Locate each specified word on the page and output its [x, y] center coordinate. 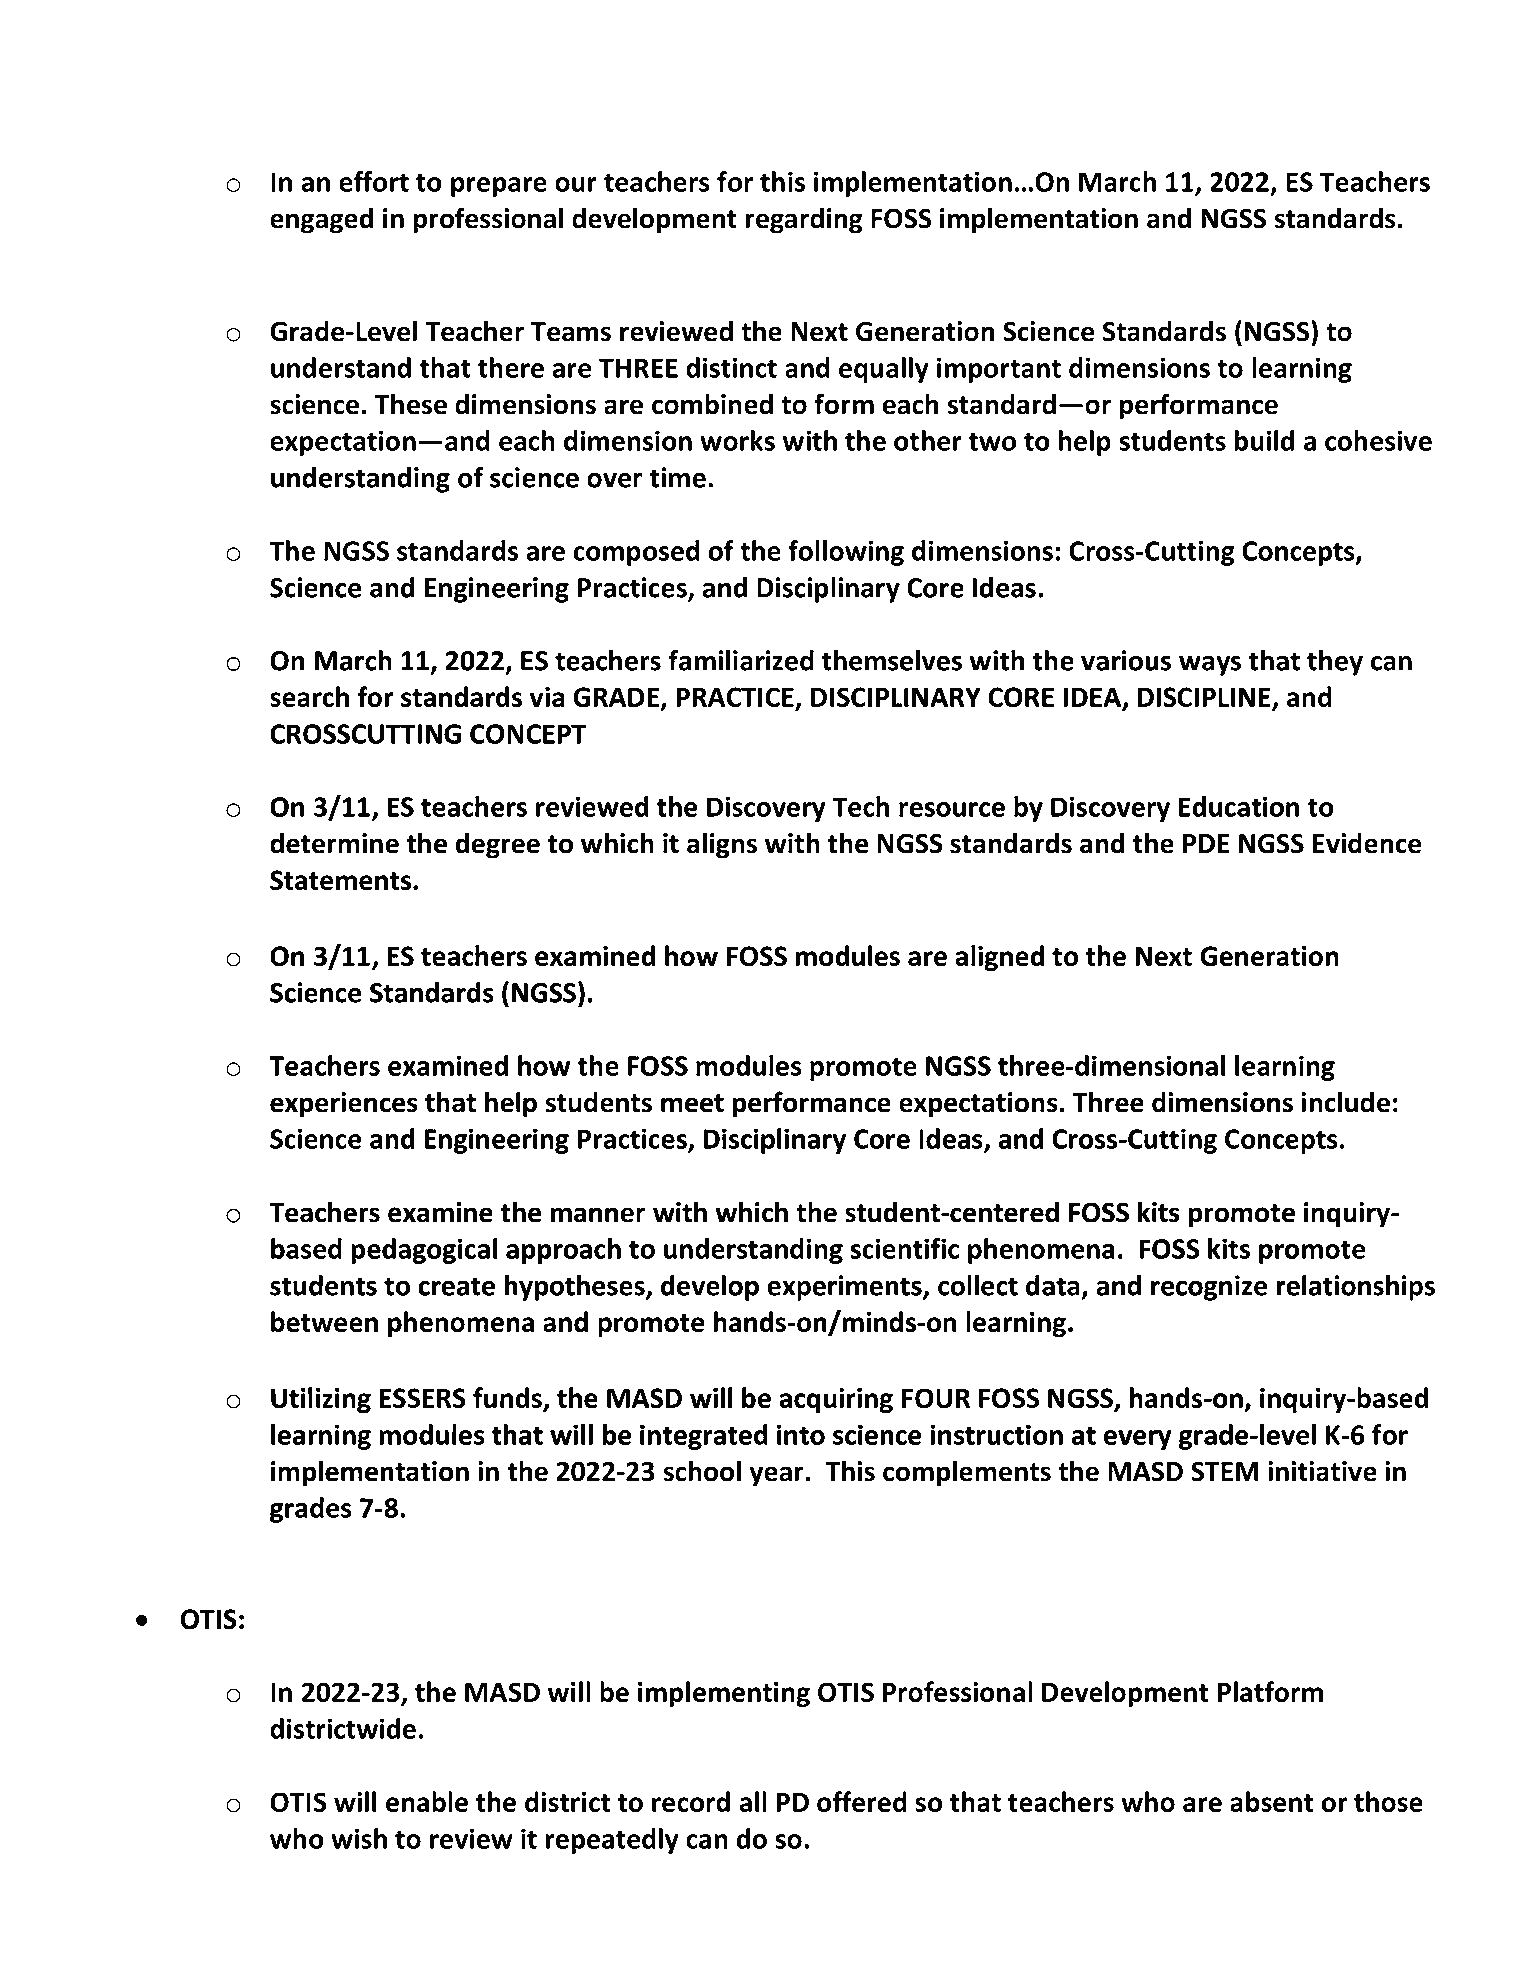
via [547, 697]
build [1264, 440]
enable [427, 1801]
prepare [499, 187]
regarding [804, 220]
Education [1239, 806]
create [457, 1286]
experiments [845, 1288]
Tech [860, 806]
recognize [1209, 1288]
